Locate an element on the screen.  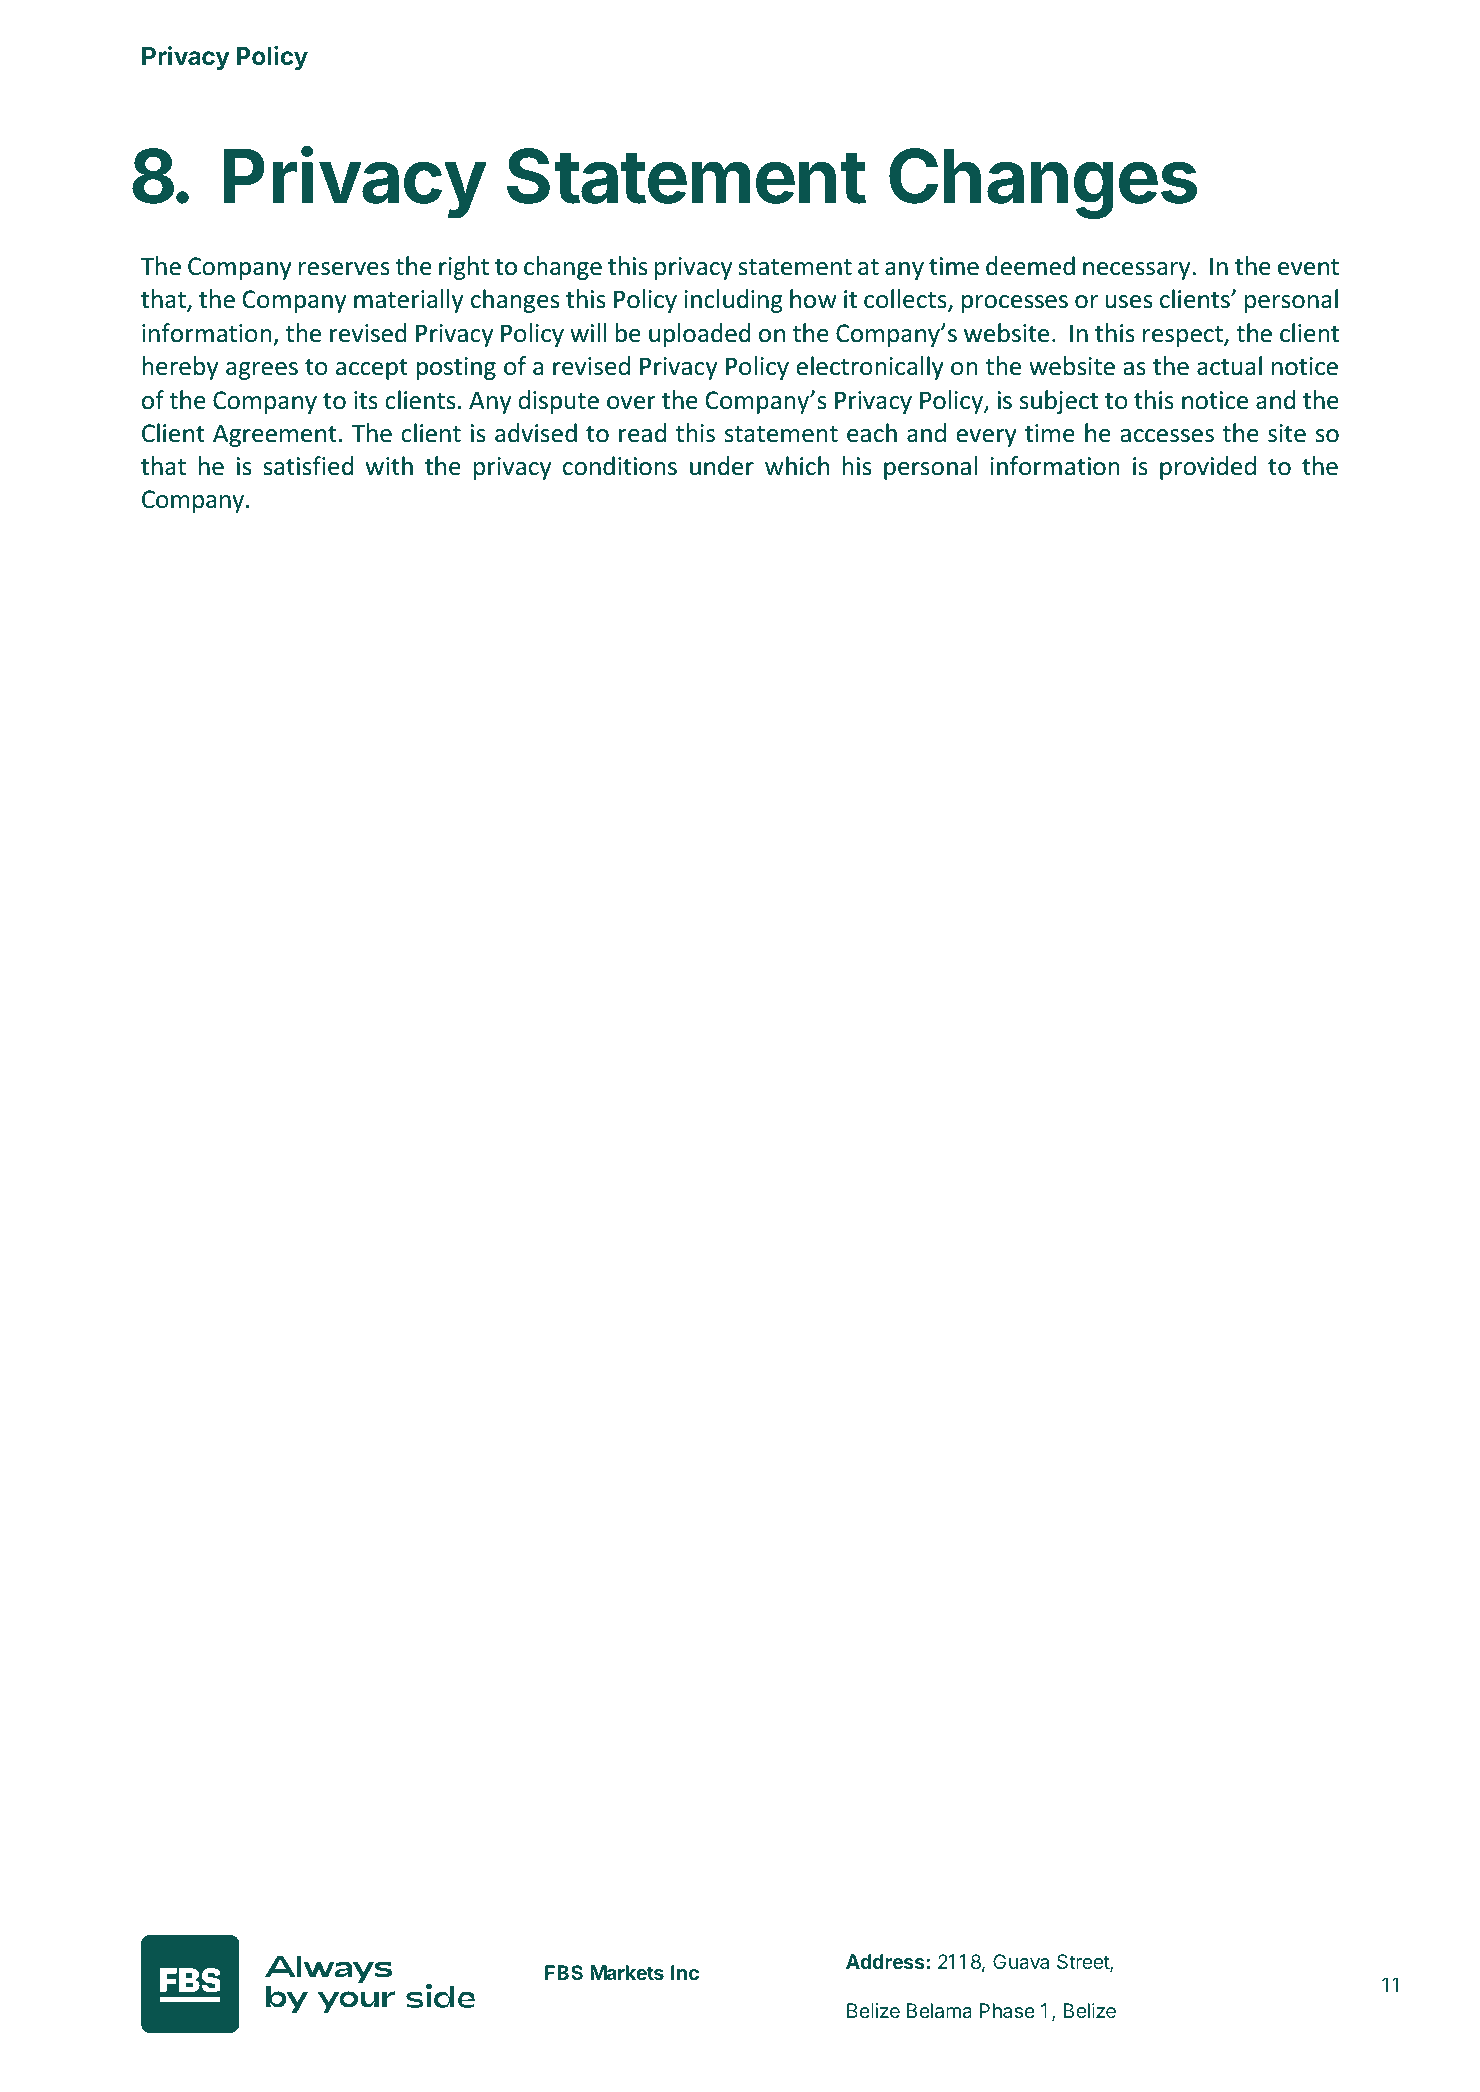
including is located at coordinates (733, 301).
